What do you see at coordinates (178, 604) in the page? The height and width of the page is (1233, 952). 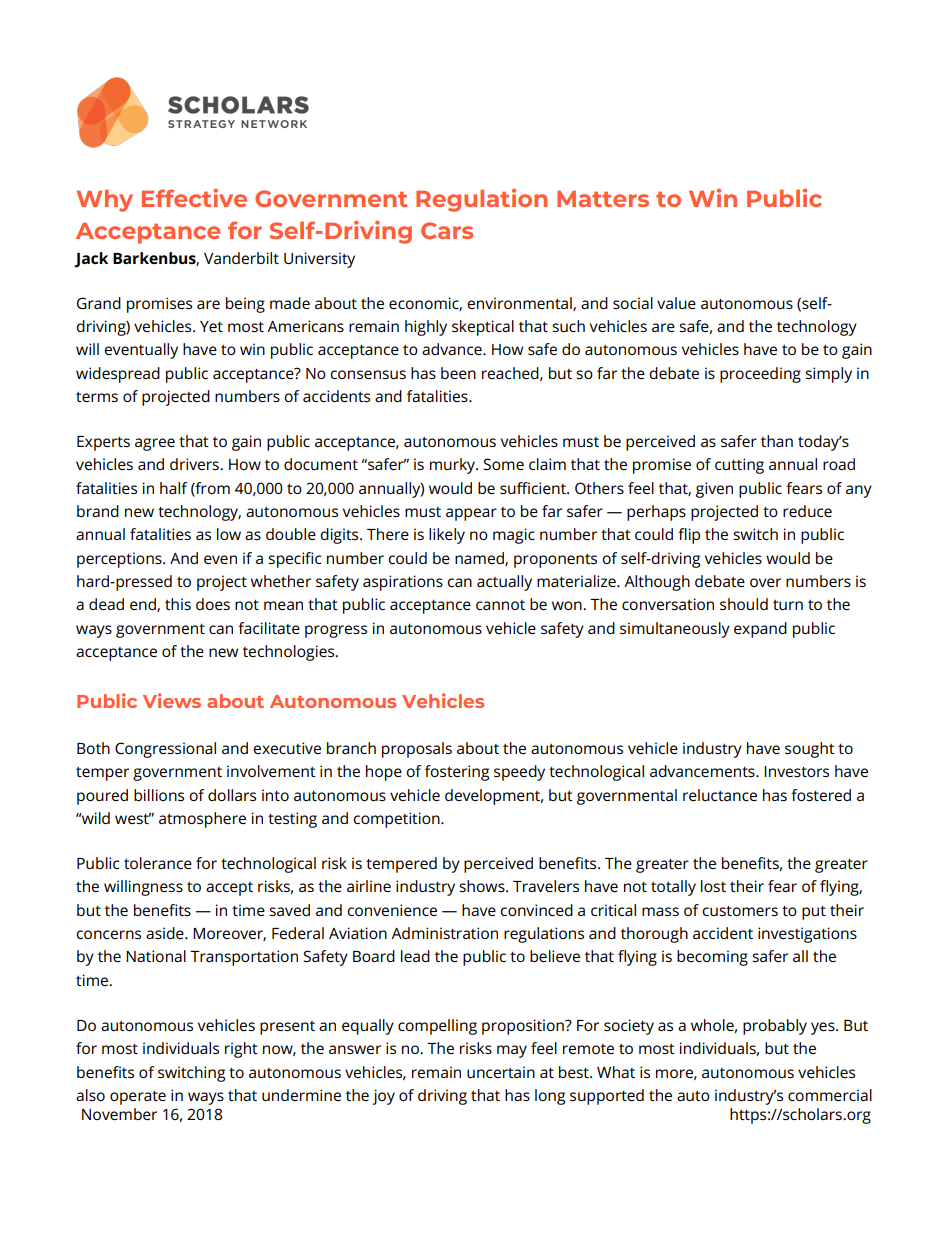 I see `this` at bounding box center [178, 604].
